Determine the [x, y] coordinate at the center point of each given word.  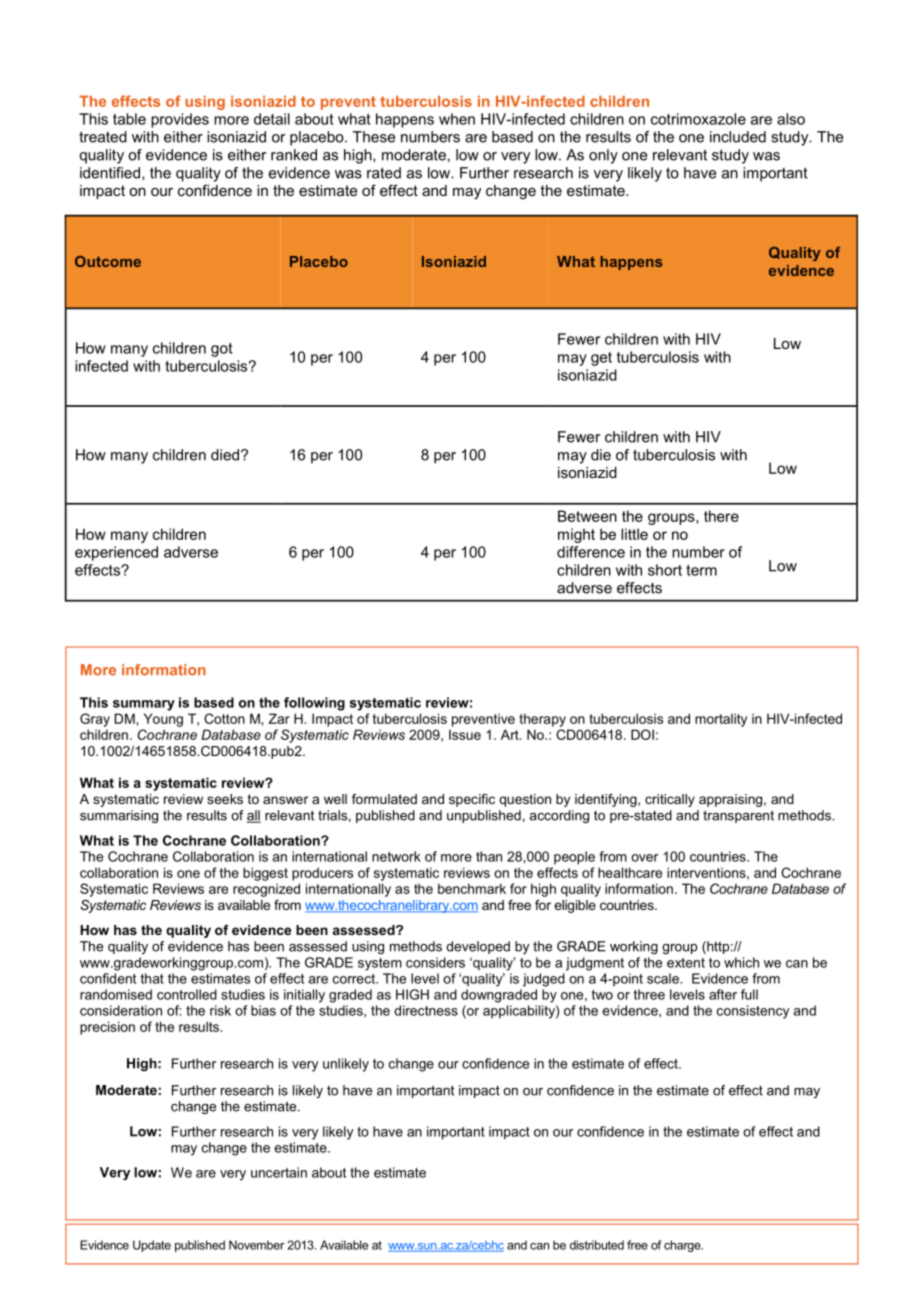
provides [180, 120]
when [457, 119]
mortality [721, 720]
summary [144, 705]
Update [152, 1246]
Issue [465, 735]
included [738, 137]
